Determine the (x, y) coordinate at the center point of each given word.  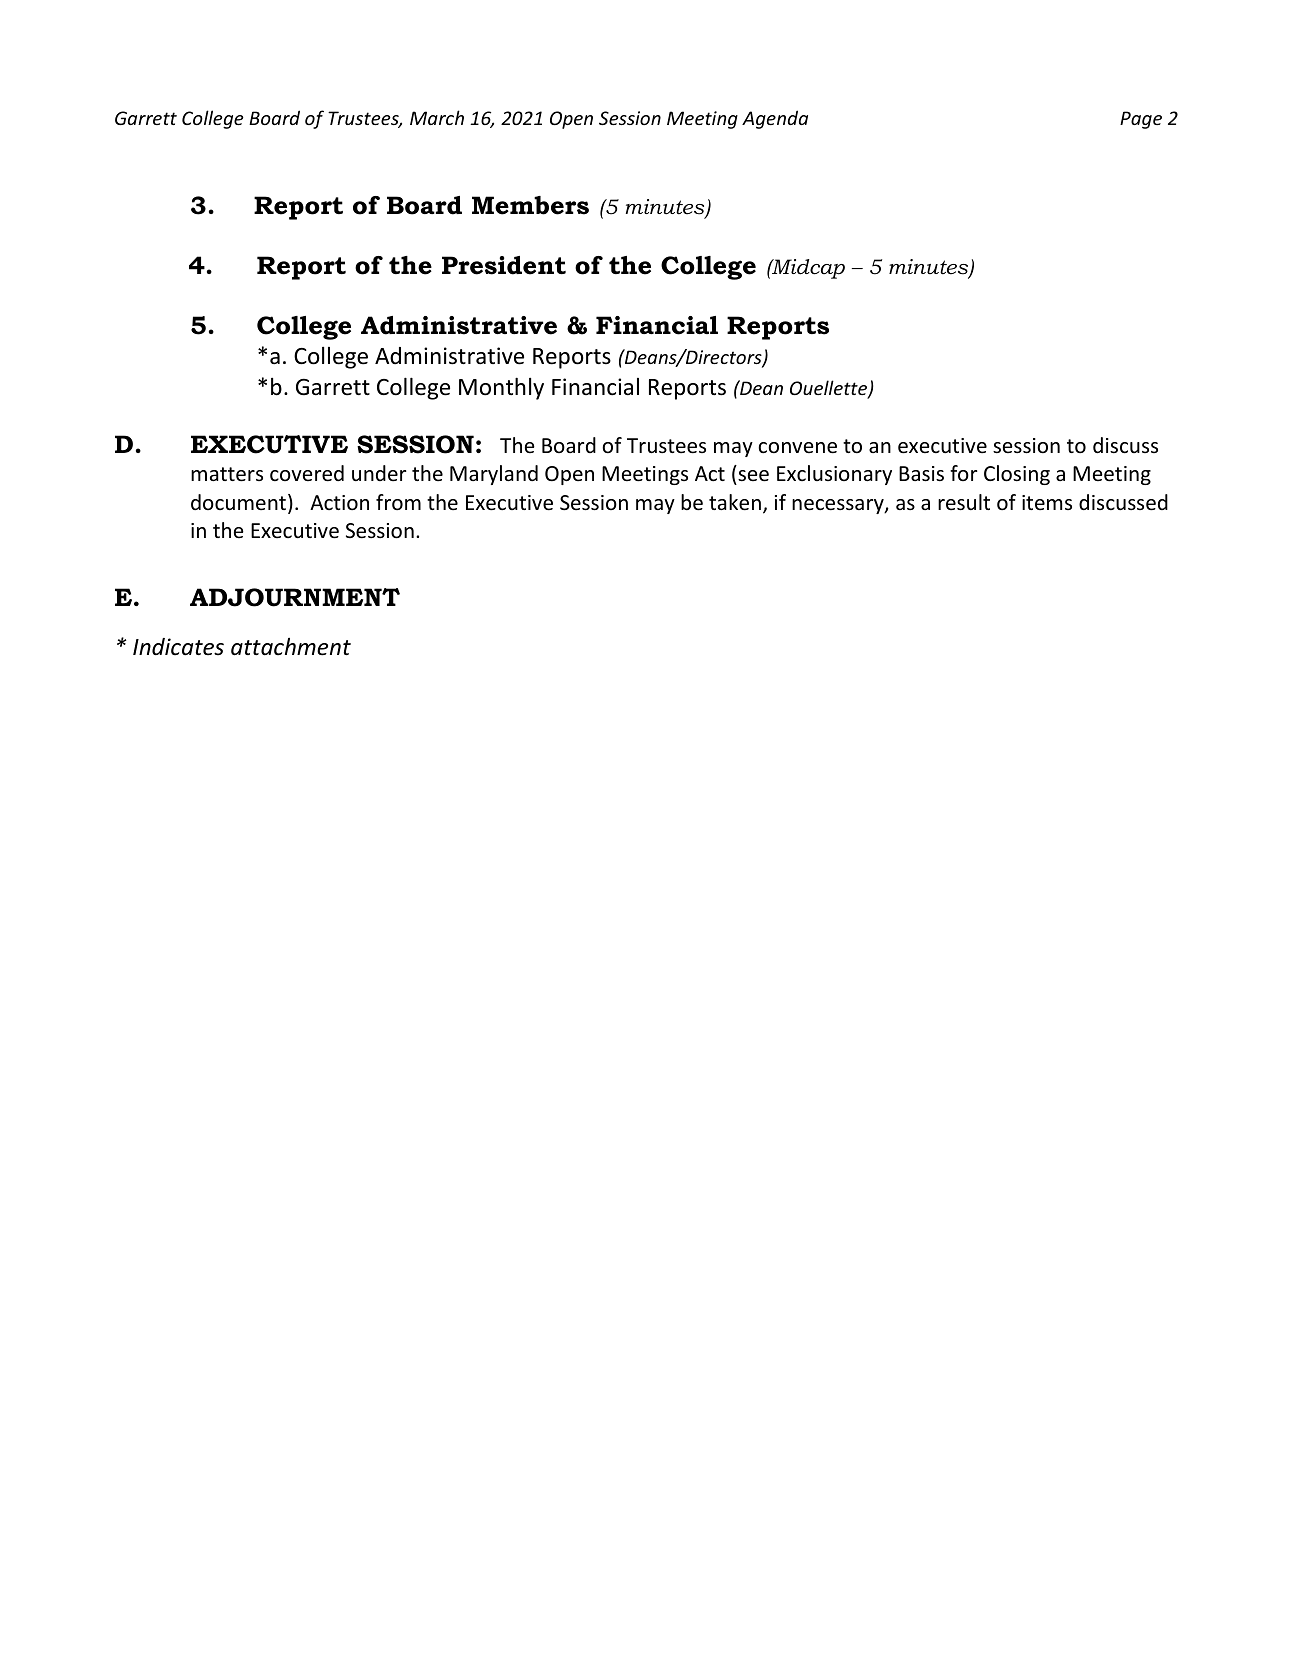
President (504, 265)
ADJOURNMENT (295, 597)
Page (1141, 120)
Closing (1017, 475)
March (437, 117)
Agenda (775, 119)
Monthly (501, 388)
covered (307, 473)
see (752, 477)
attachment (291, 647)
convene (797, 448)
